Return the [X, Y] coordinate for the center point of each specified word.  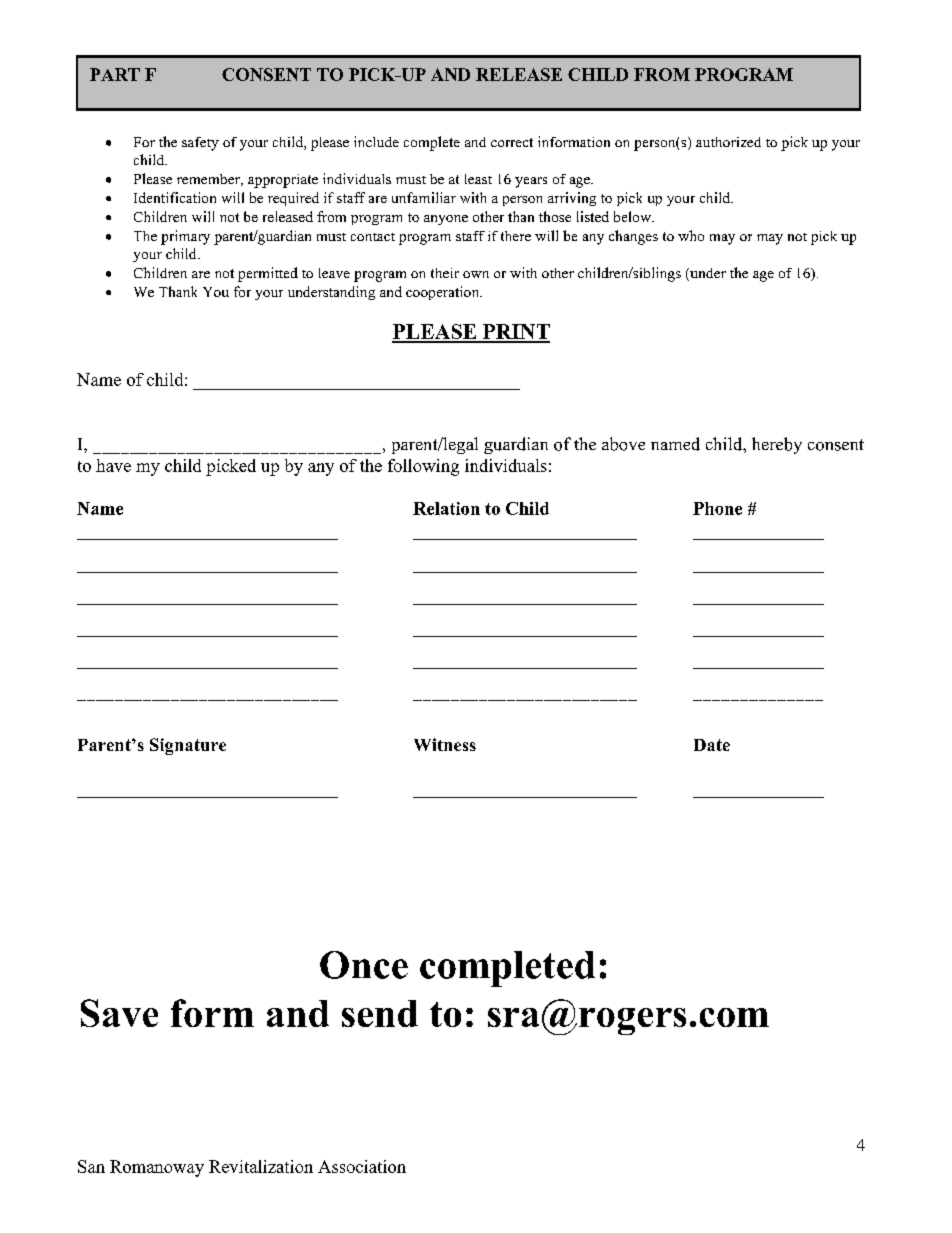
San [91, 1166]
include [376, 141]
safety [200, 144]
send [380, 1013]
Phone [717, 508]
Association [362, 1166]
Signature [188, 746]
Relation [446, 508]
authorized [728, 142]
